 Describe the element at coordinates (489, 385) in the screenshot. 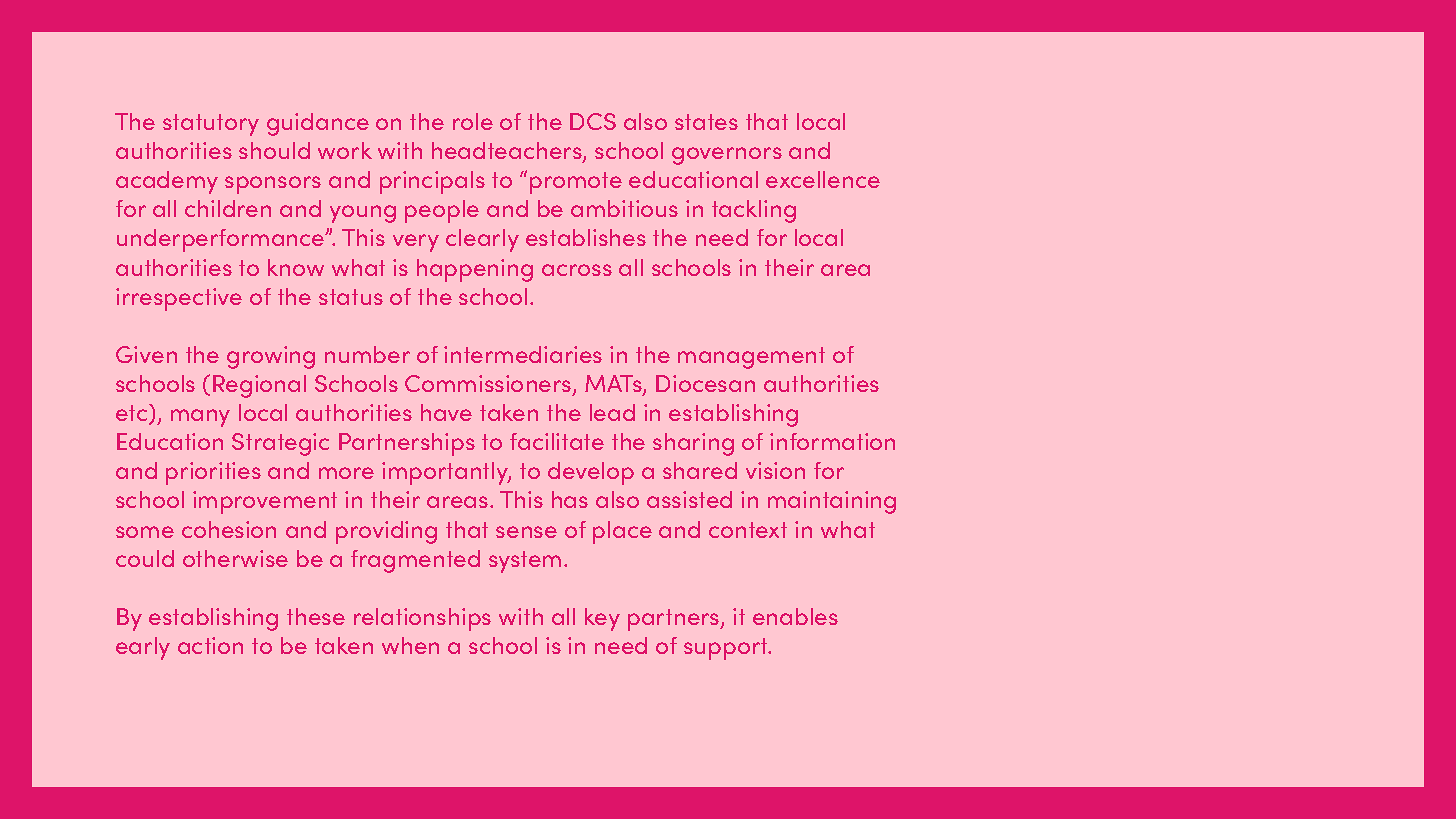

I see `Commissioners` at that location.
